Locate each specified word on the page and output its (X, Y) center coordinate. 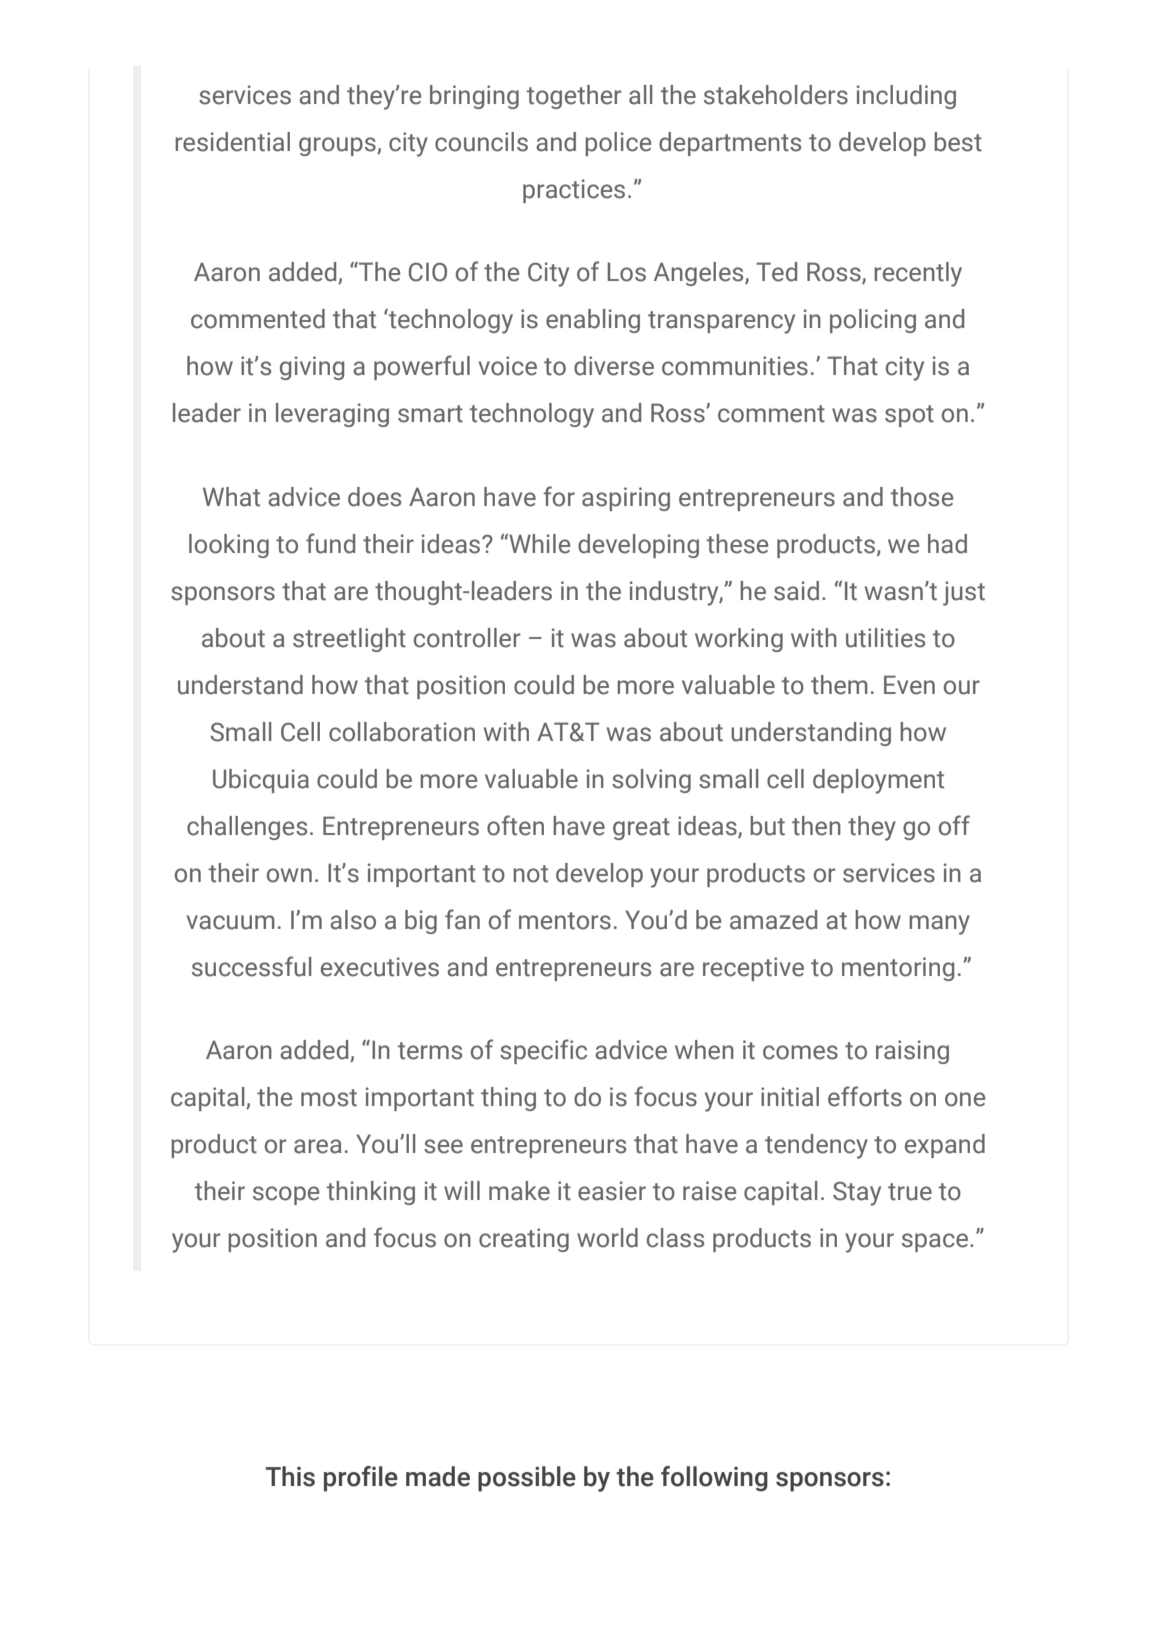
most (329, 1098)
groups (338, 146)
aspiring (626, 499)
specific (543, 1051)
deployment (878, 781)
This (290, 1476)
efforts (865, 1096)
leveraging (332, 415)
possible (527, 1479)
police (618, 144)
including (906, 97)
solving (651, 781)
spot (909, 416)
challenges (247, 828)
